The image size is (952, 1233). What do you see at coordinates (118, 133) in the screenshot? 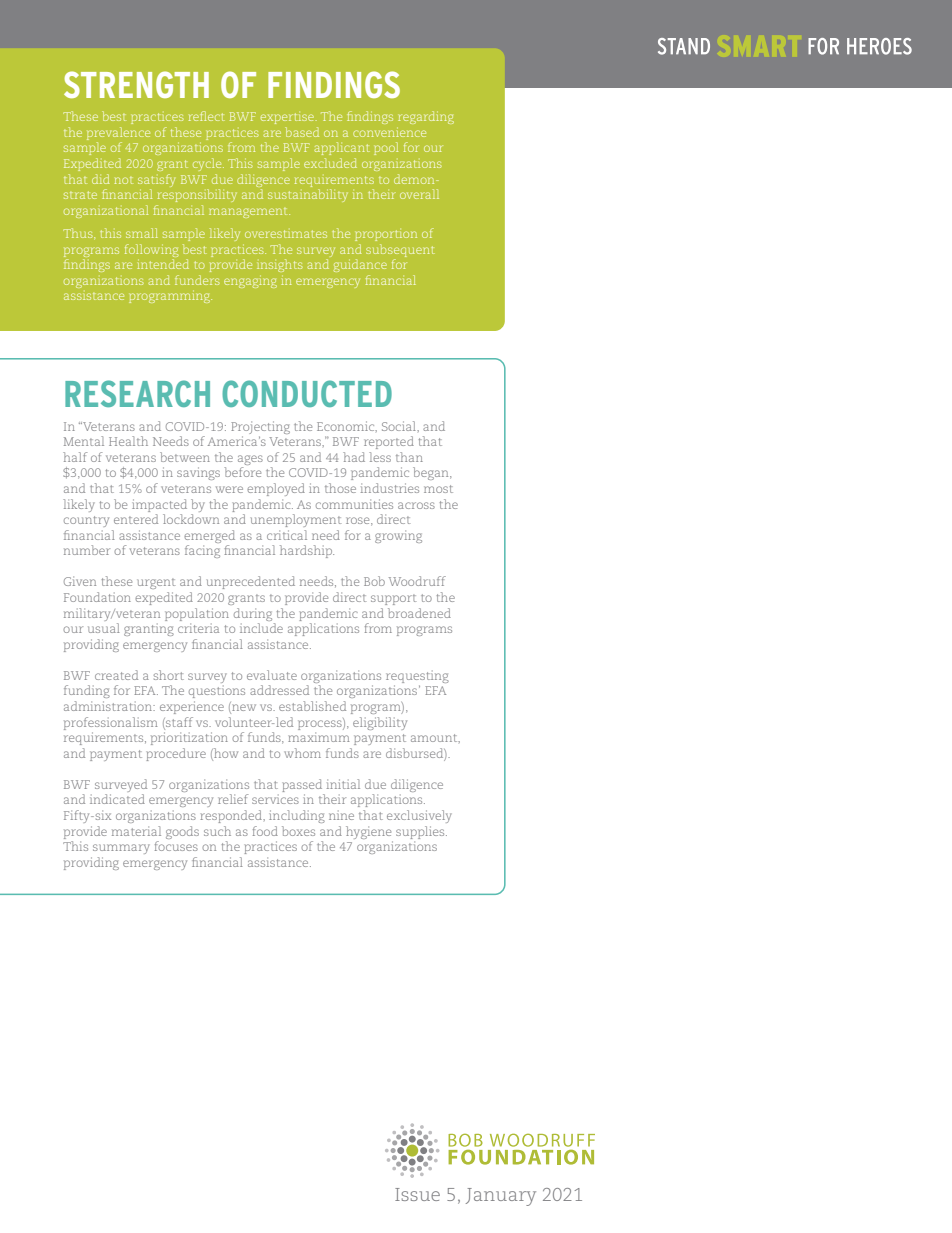
I see `prevalence` at bounding box center [118, 133].
